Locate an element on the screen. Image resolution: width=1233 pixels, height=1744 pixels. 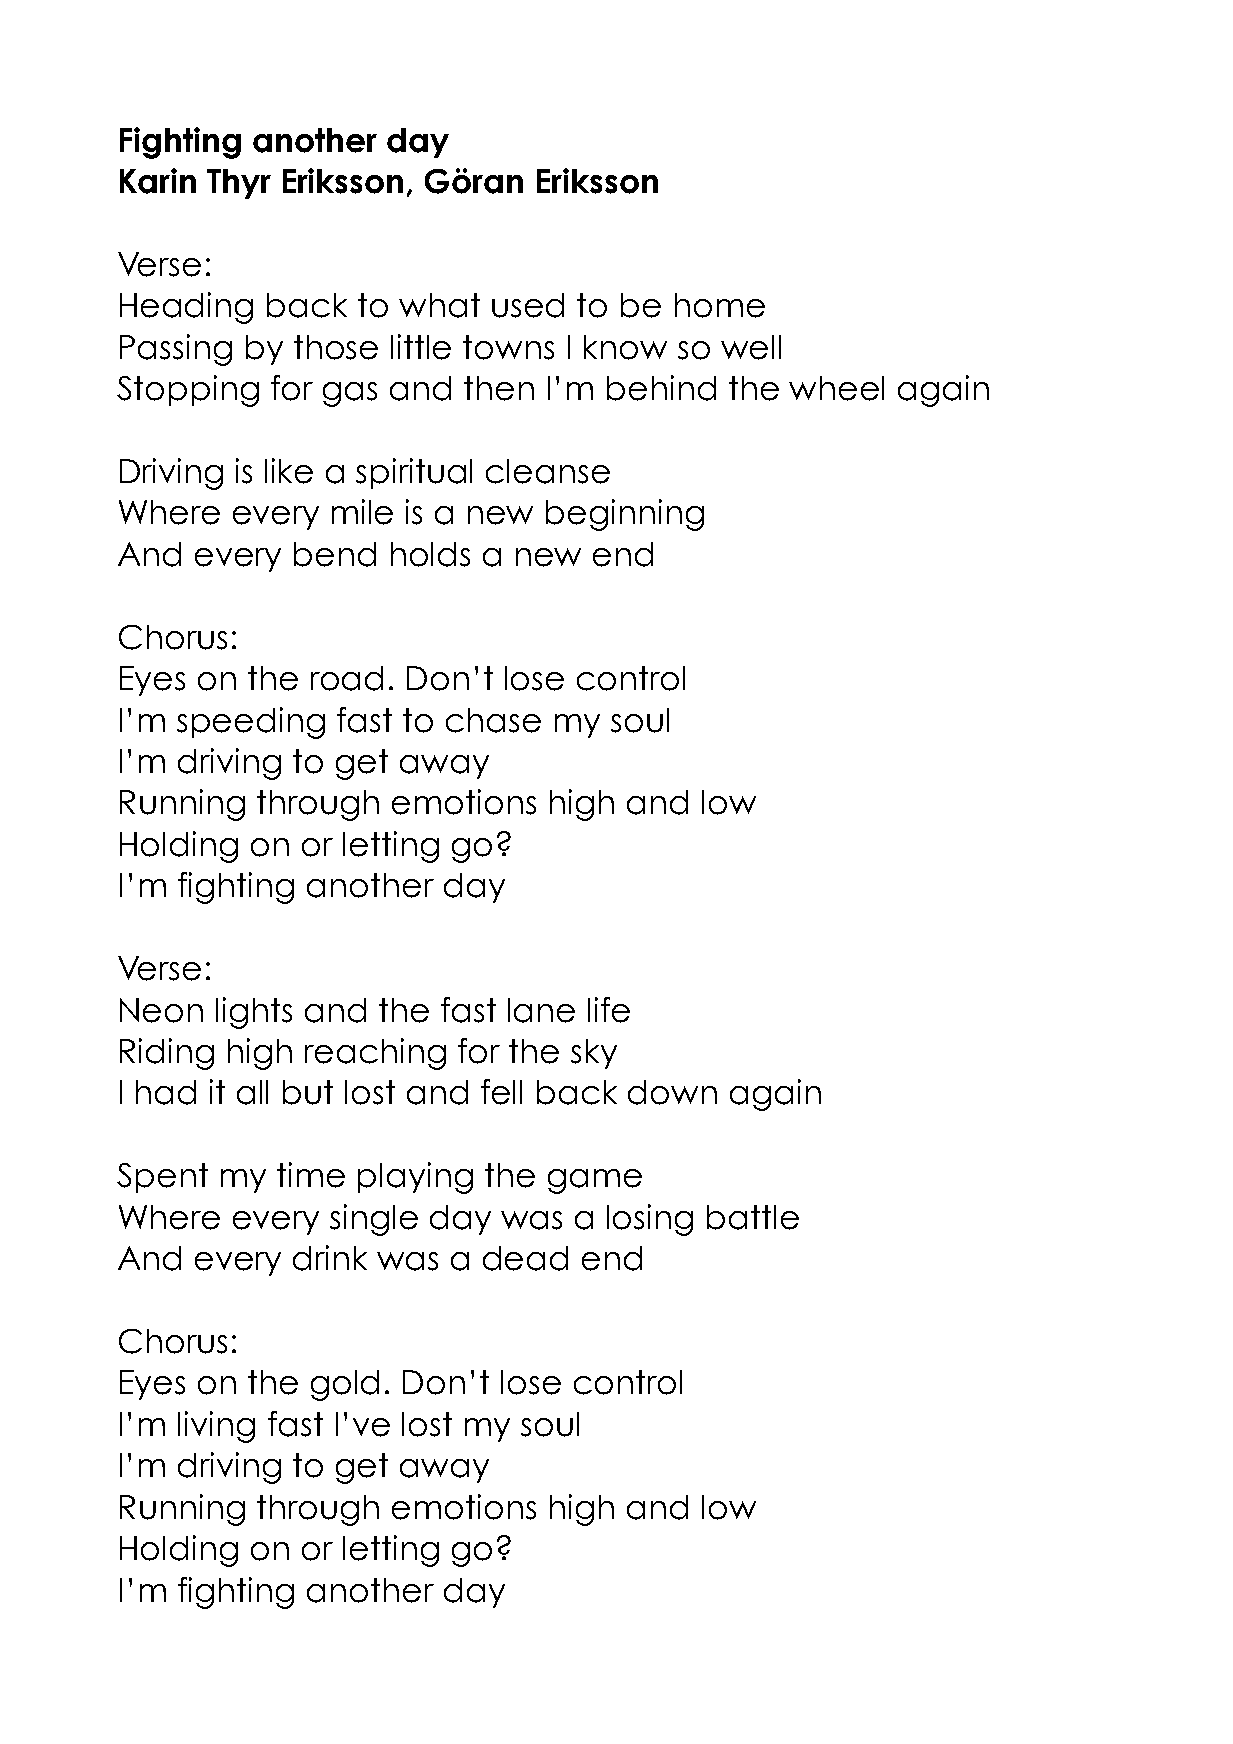
holds is located at coordinates (430, 554).
